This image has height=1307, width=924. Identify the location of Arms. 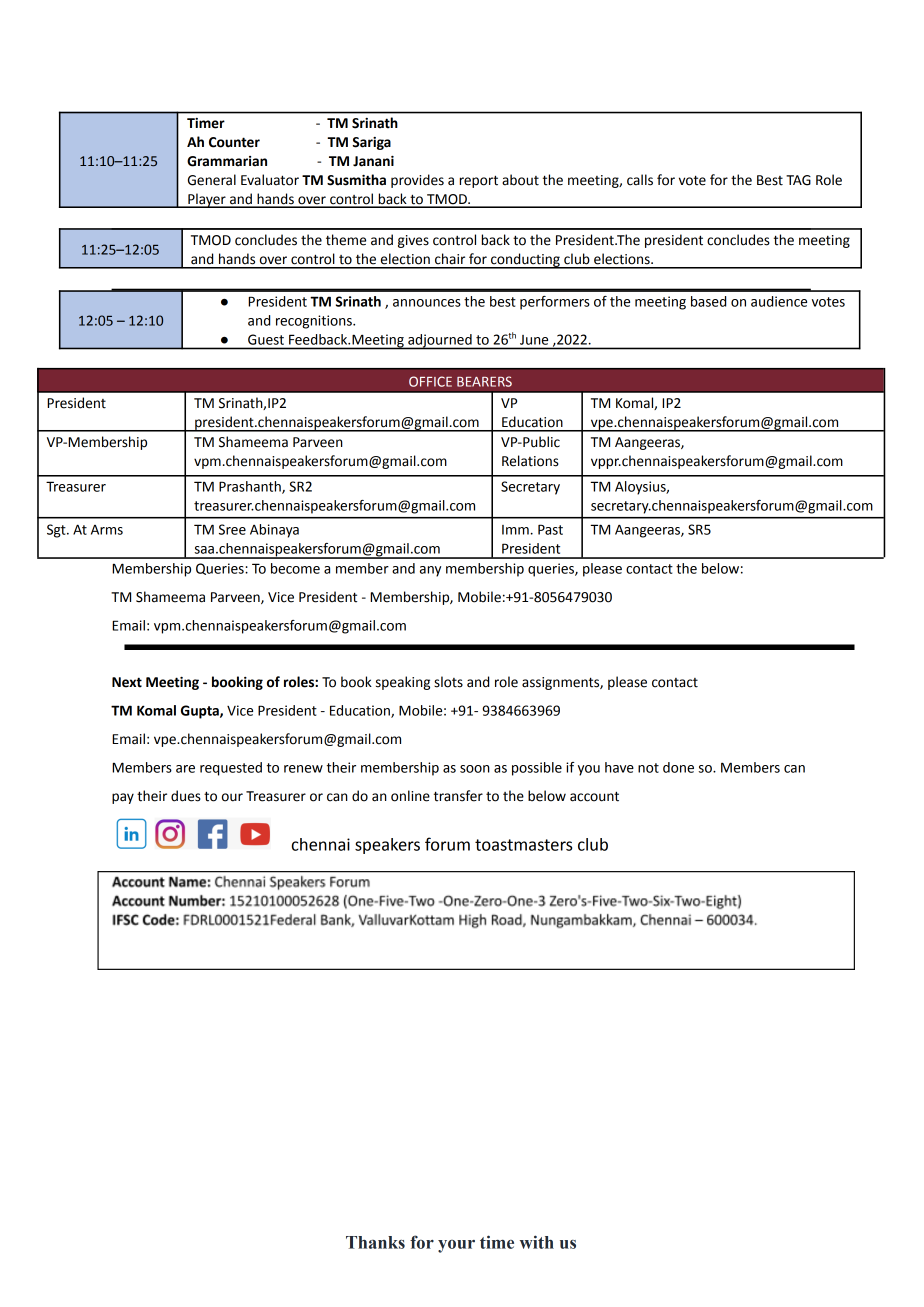
(107, 530).
